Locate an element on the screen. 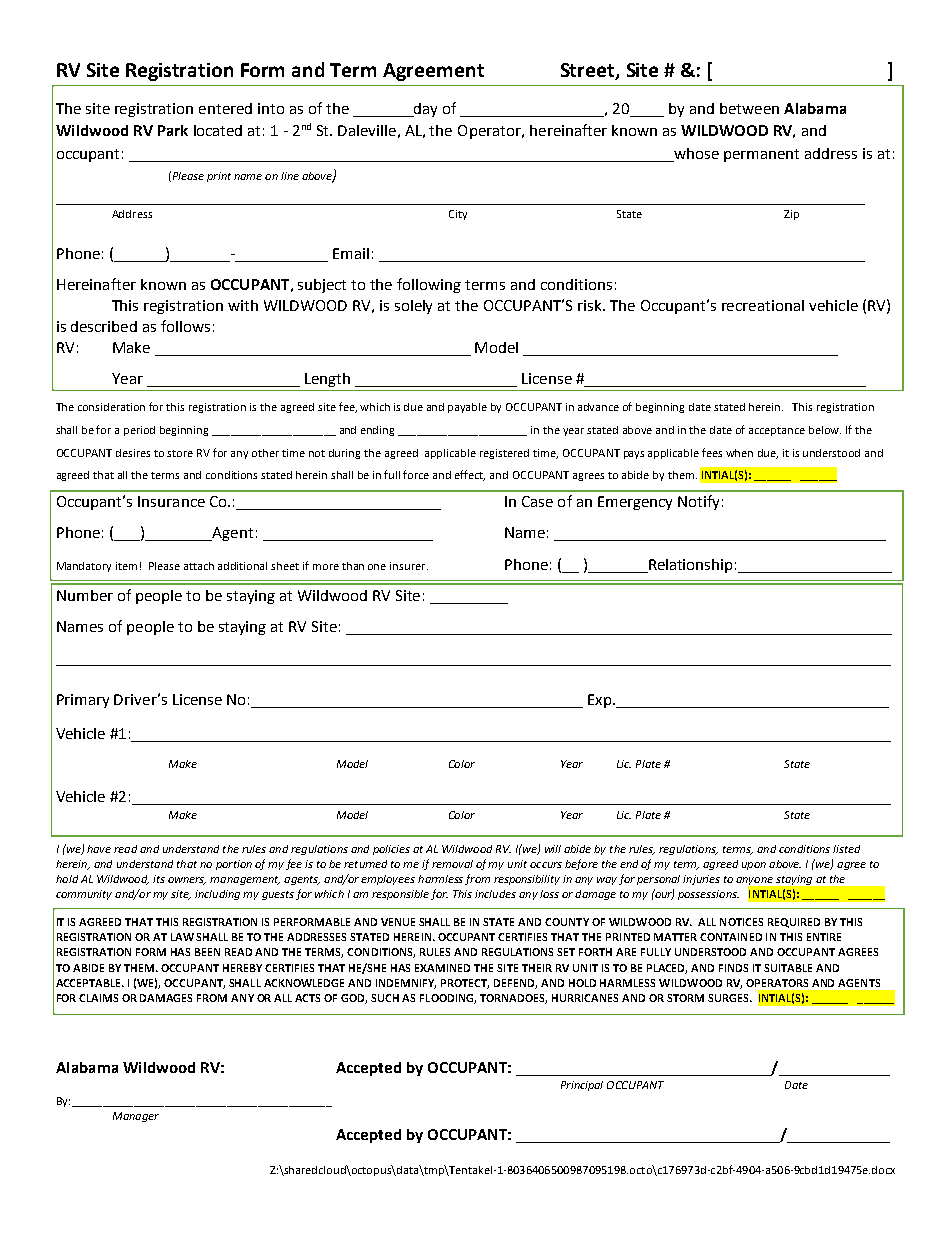 This screenshot has width=952, height=1233. Principal is located at coordinates (582, 1086).
